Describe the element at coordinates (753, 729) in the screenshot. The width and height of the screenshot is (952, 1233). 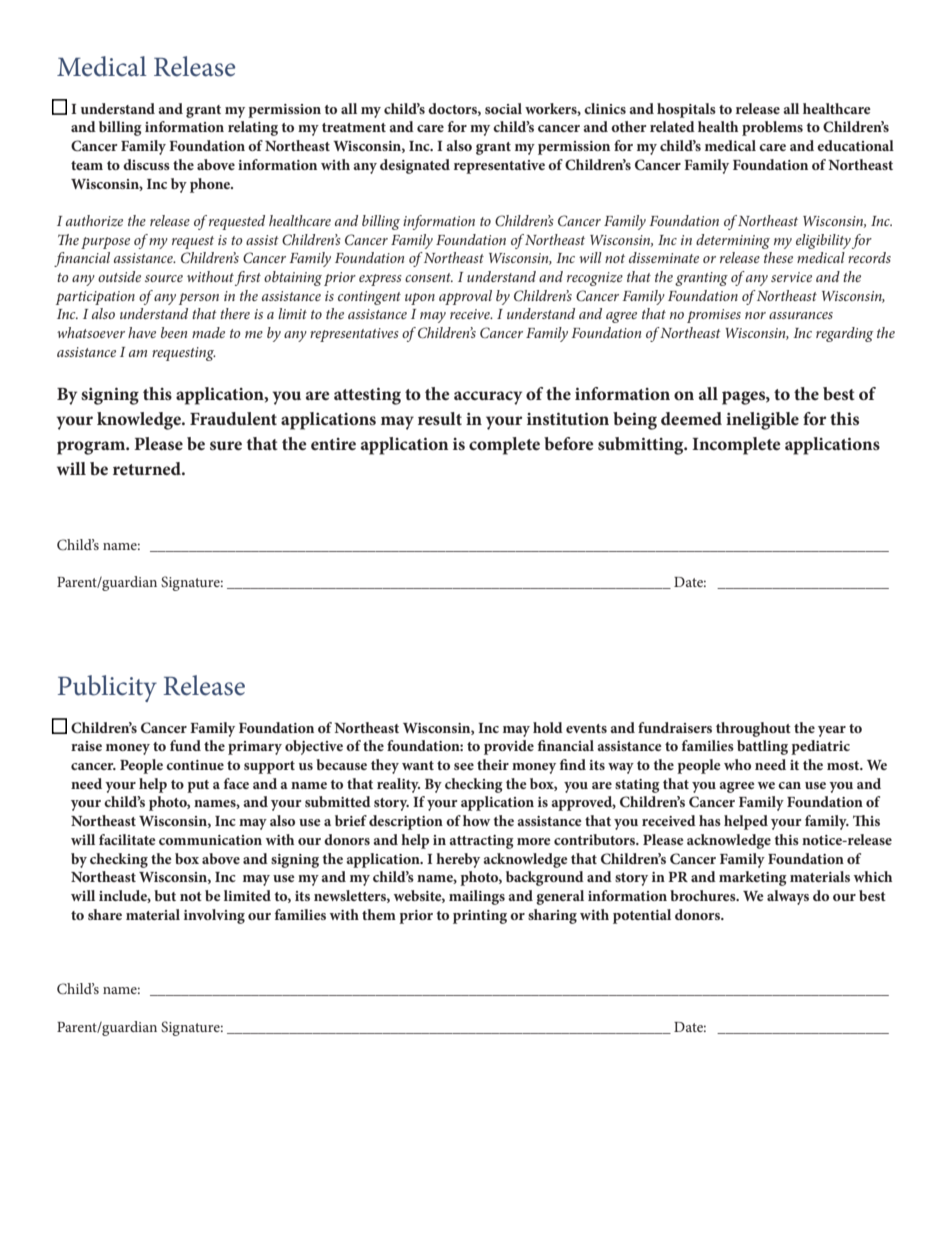
I see `throughout` at that location.
